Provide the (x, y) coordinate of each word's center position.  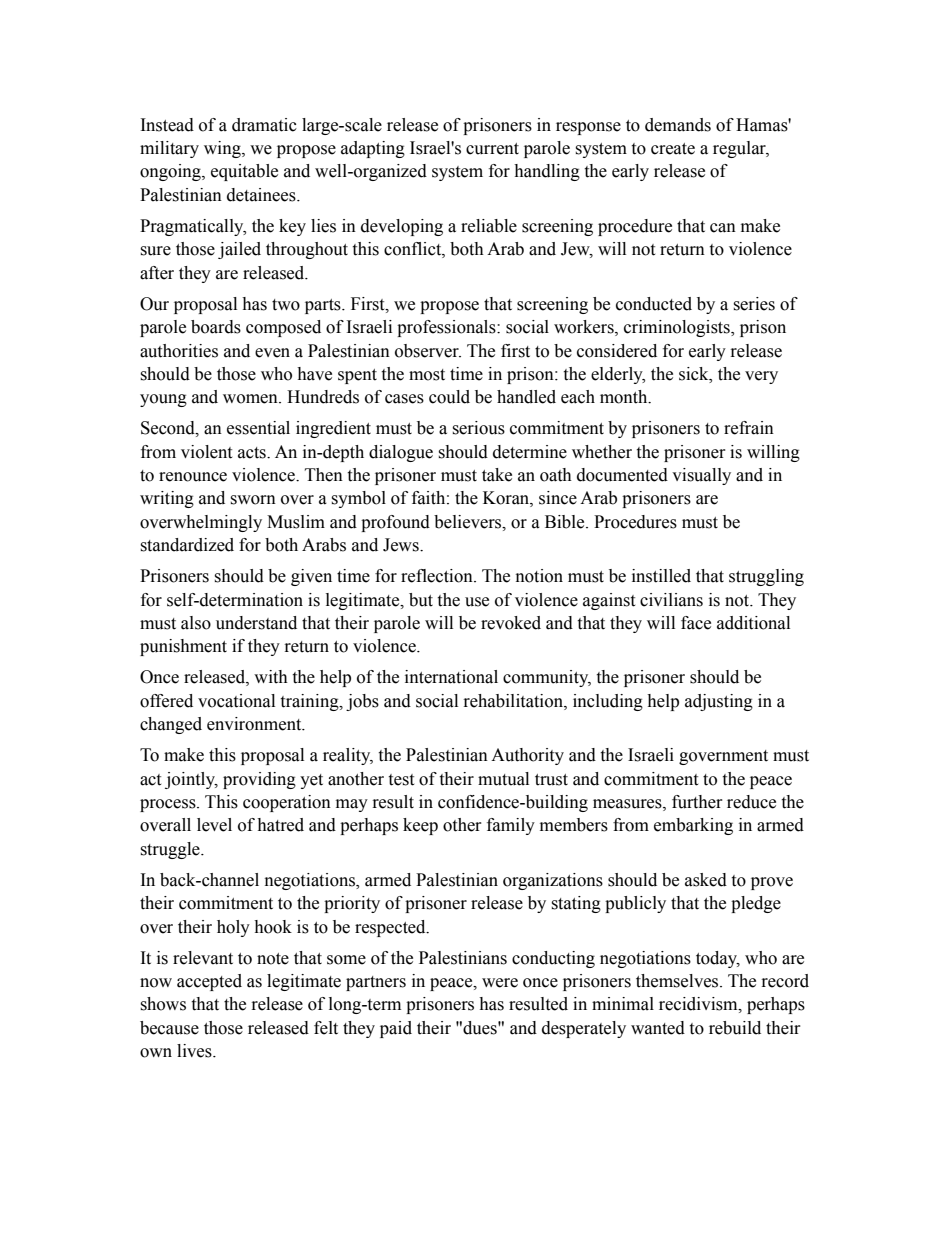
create (673, 149)
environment (255, 724)
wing (223, 149)
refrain (749, 428)
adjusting (719, 702)
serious (478, 428)
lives (195, 1051)
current (492, 149)
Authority (527, 756)
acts (253, 453)
